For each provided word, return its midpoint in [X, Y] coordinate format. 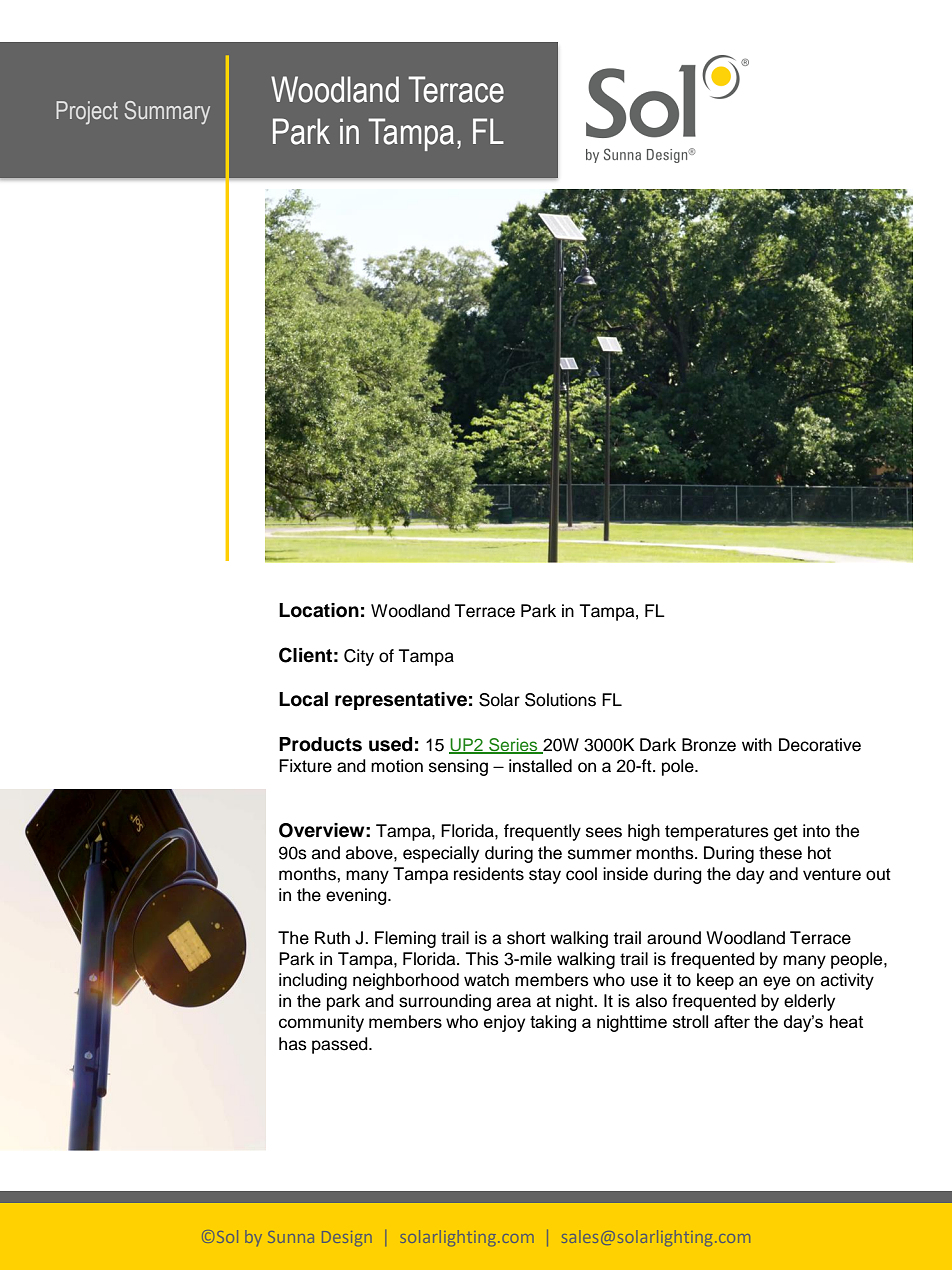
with [757, 744]
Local [303, 699]
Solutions [560, 700]
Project [87, 113]
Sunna [291, 1237]
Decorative [820, 745]
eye [776, 983]
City [359, 657]
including [313, 981]
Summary [167, 112]
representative [401, 701]
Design [346, 1238]
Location [319, 610]
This [482, 959]
